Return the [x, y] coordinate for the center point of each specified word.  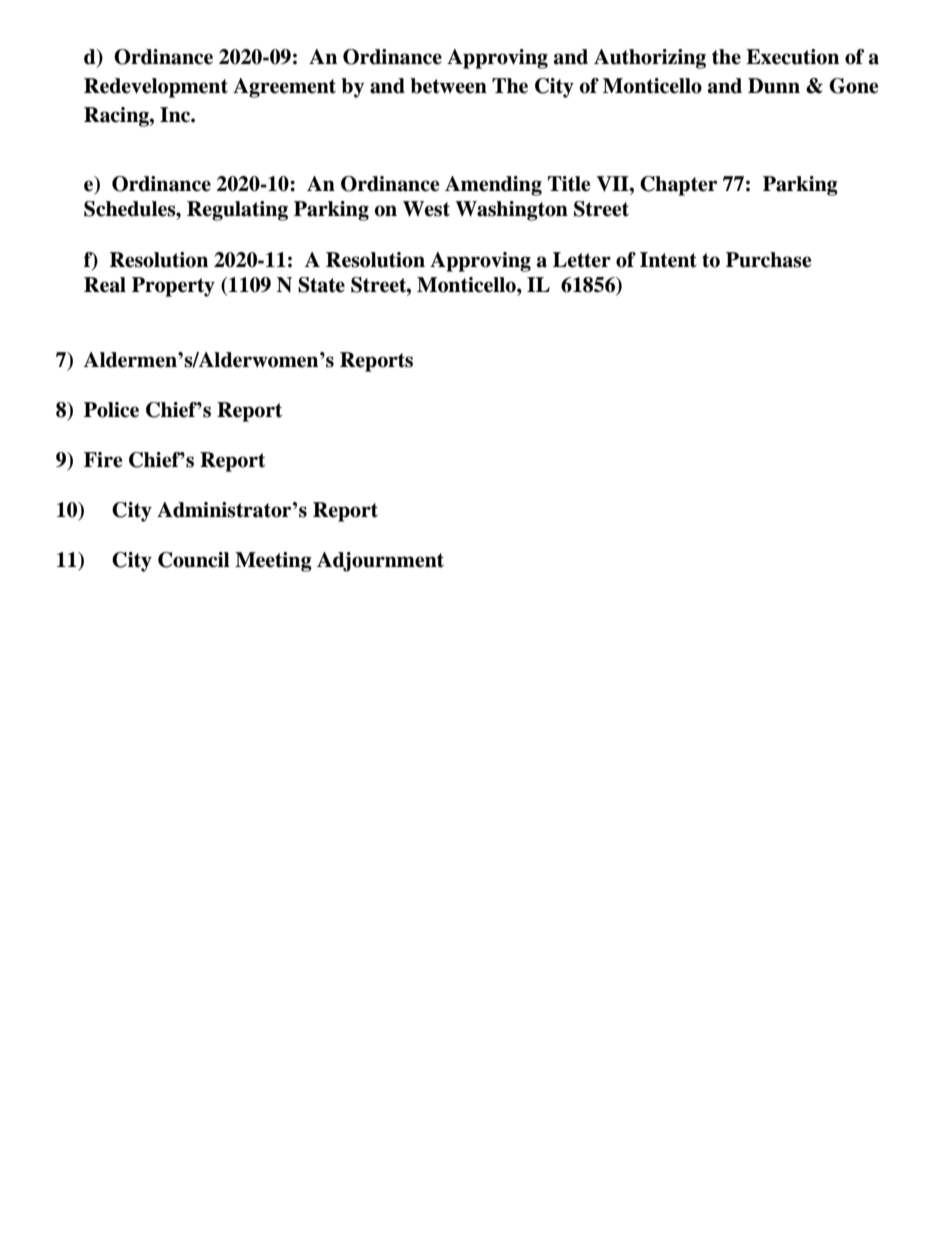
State [321, 285]
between [448, 86]
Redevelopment [156, 88]
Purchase [768, 260]
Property [173, 287]
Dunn [774, 86]
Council [194, 560]
